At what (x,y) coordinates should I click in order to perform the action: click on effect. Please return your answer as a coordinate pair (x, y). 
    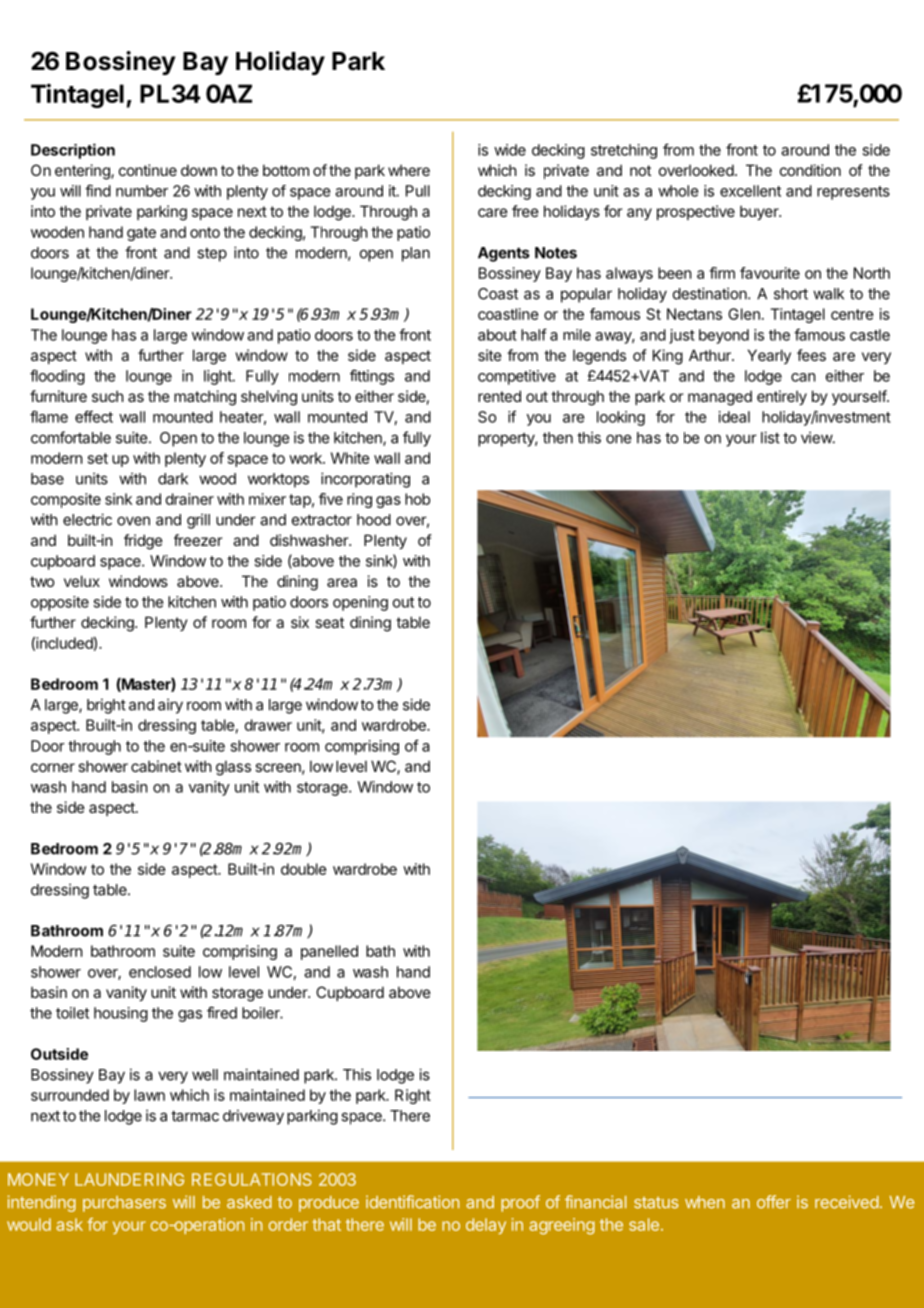
    Looking at the image, I should click on (94, 416).
